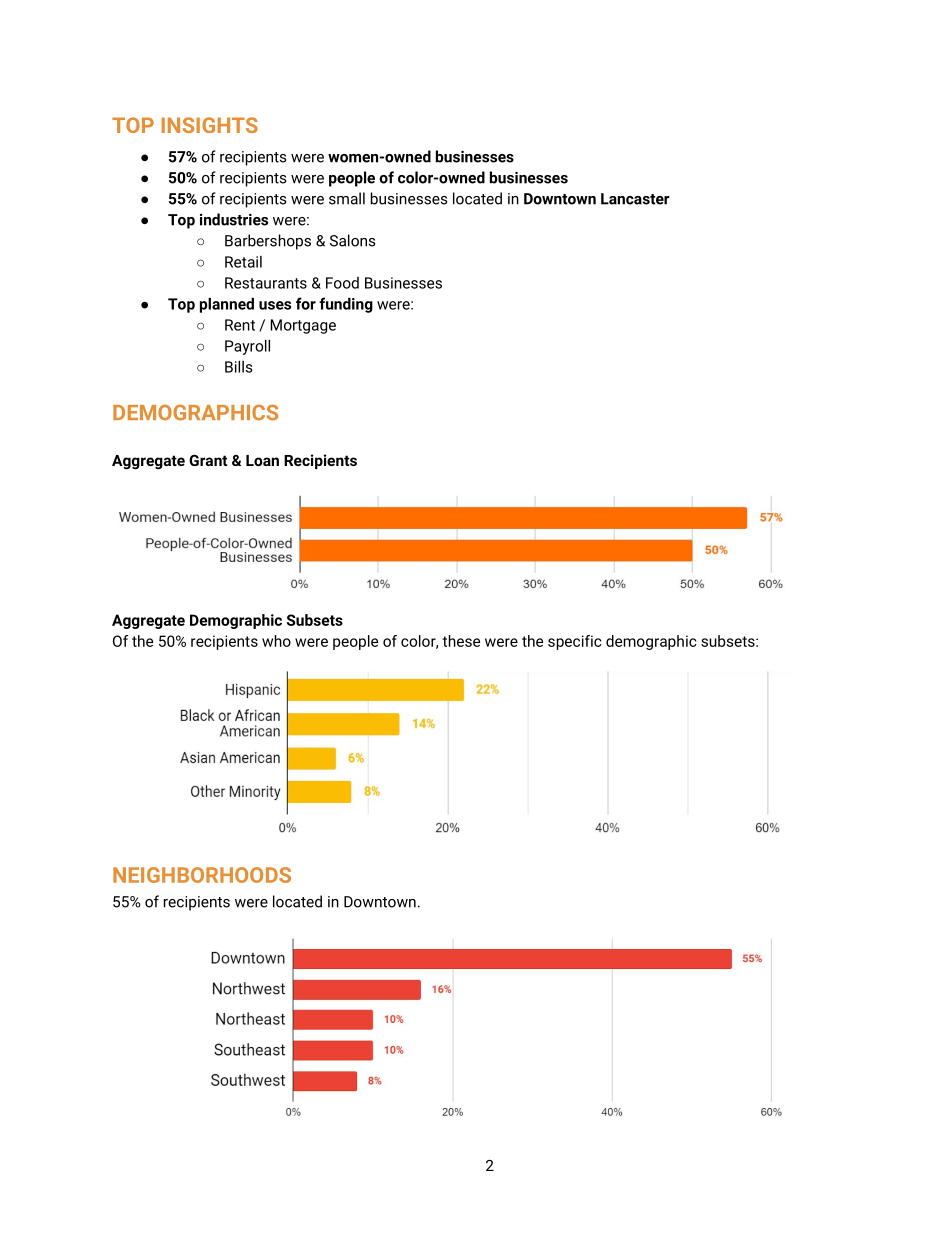 This screenshot has width=952, height=1233. I want to click on INSIGHTS, so click(210, 125).
